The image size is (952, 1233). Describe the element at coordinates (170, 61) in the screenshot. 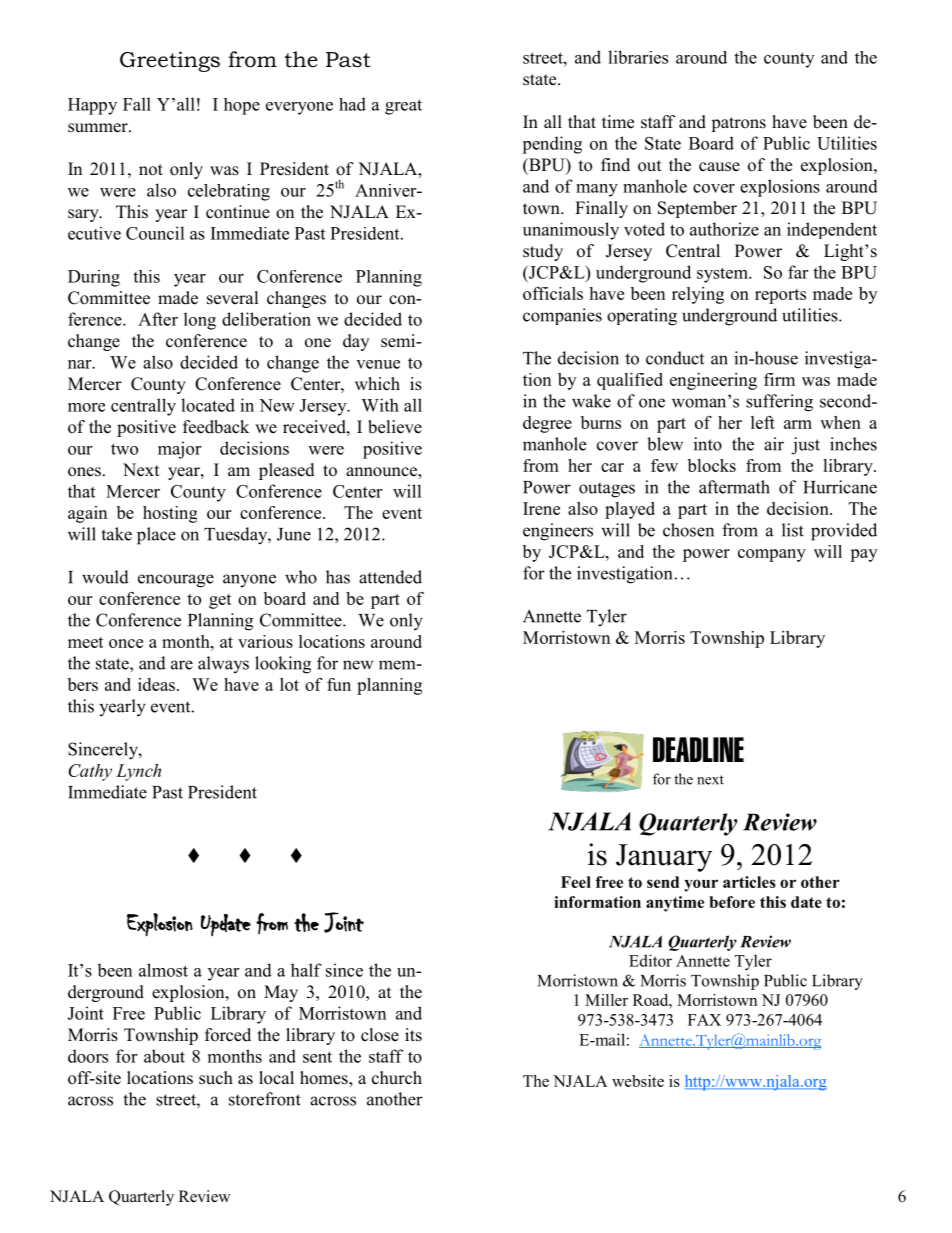

I see `Greetings` at that location.
